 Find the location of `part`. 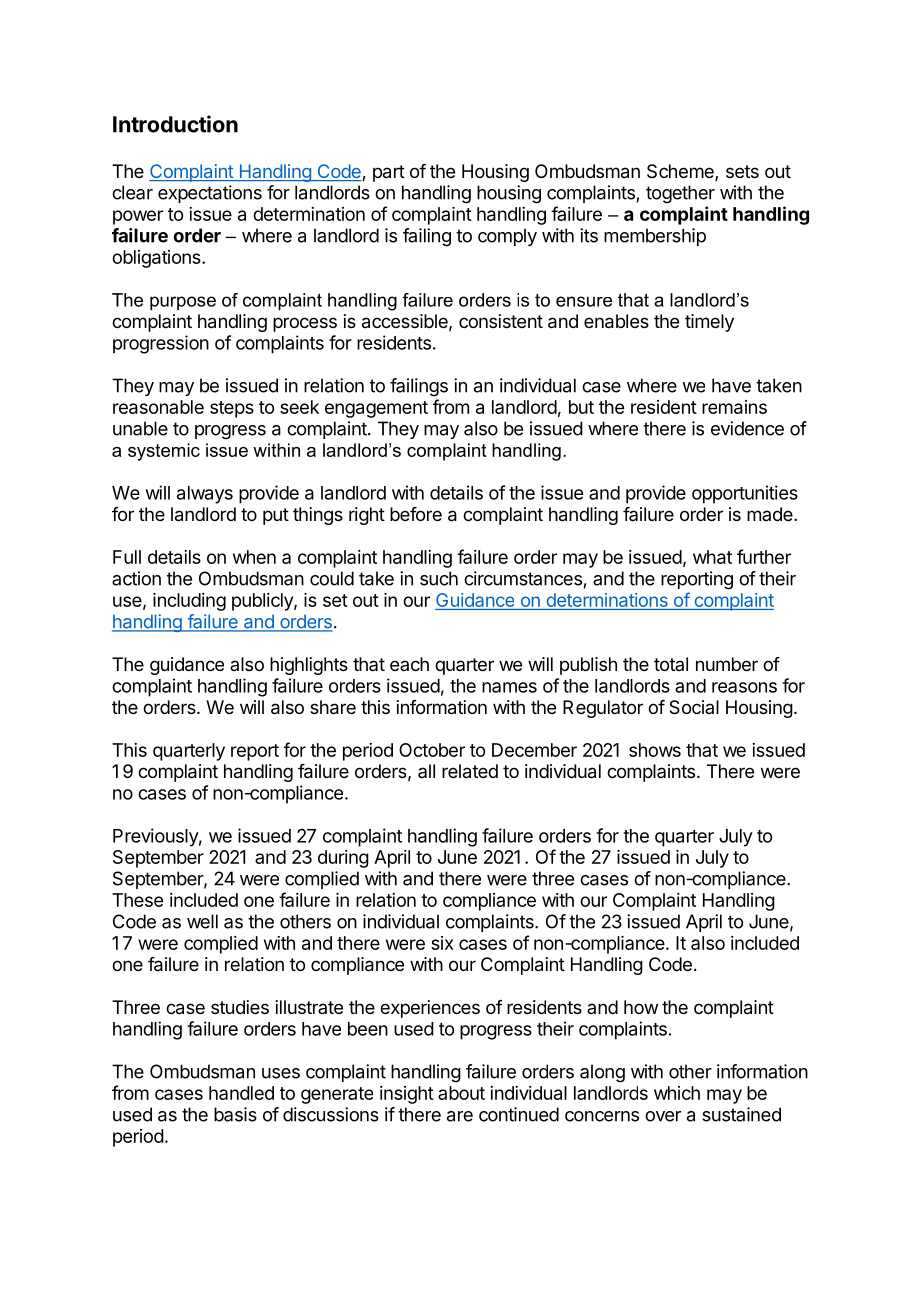

part is located at coordinates (389, 173).
